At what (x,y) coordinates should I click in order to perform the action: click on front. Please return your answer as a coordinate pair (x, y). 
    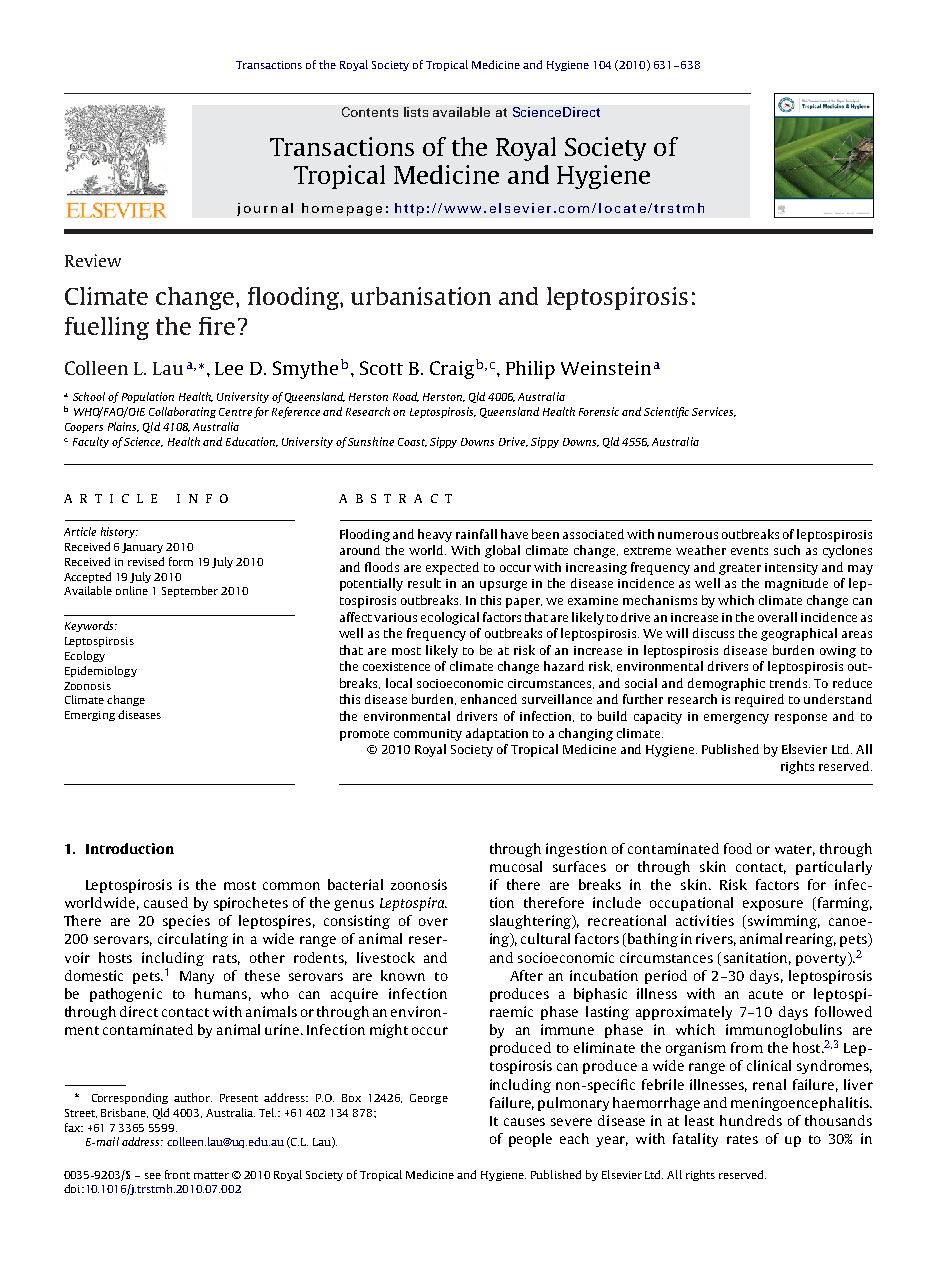
    Looking at the image, I should click on (177, 1174).
